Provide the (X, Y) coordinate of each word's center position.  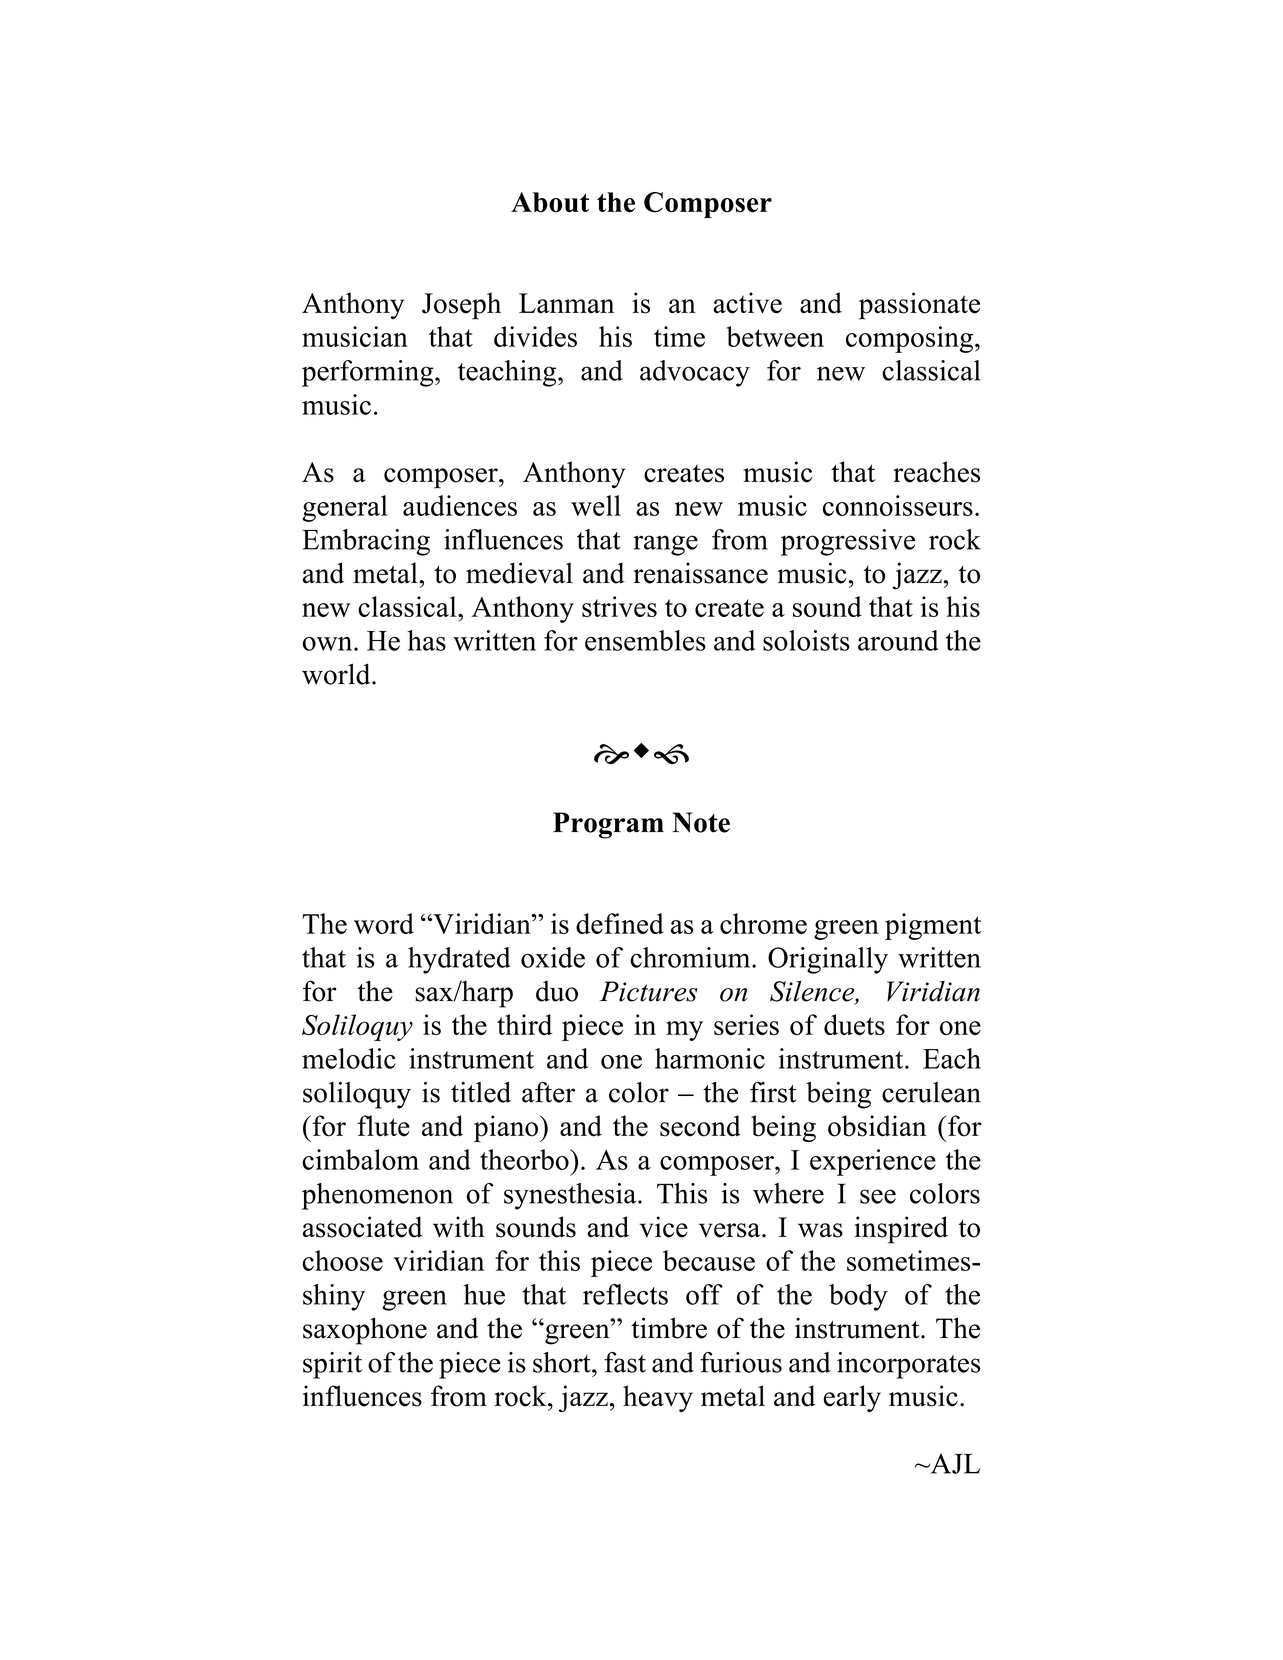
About (550, 202)
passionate (919, 306)
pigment (933, 926)
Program (608, 825)
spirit (332, 1365)
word (384, 923)
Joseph (461, 306)
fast (625, 1362)
